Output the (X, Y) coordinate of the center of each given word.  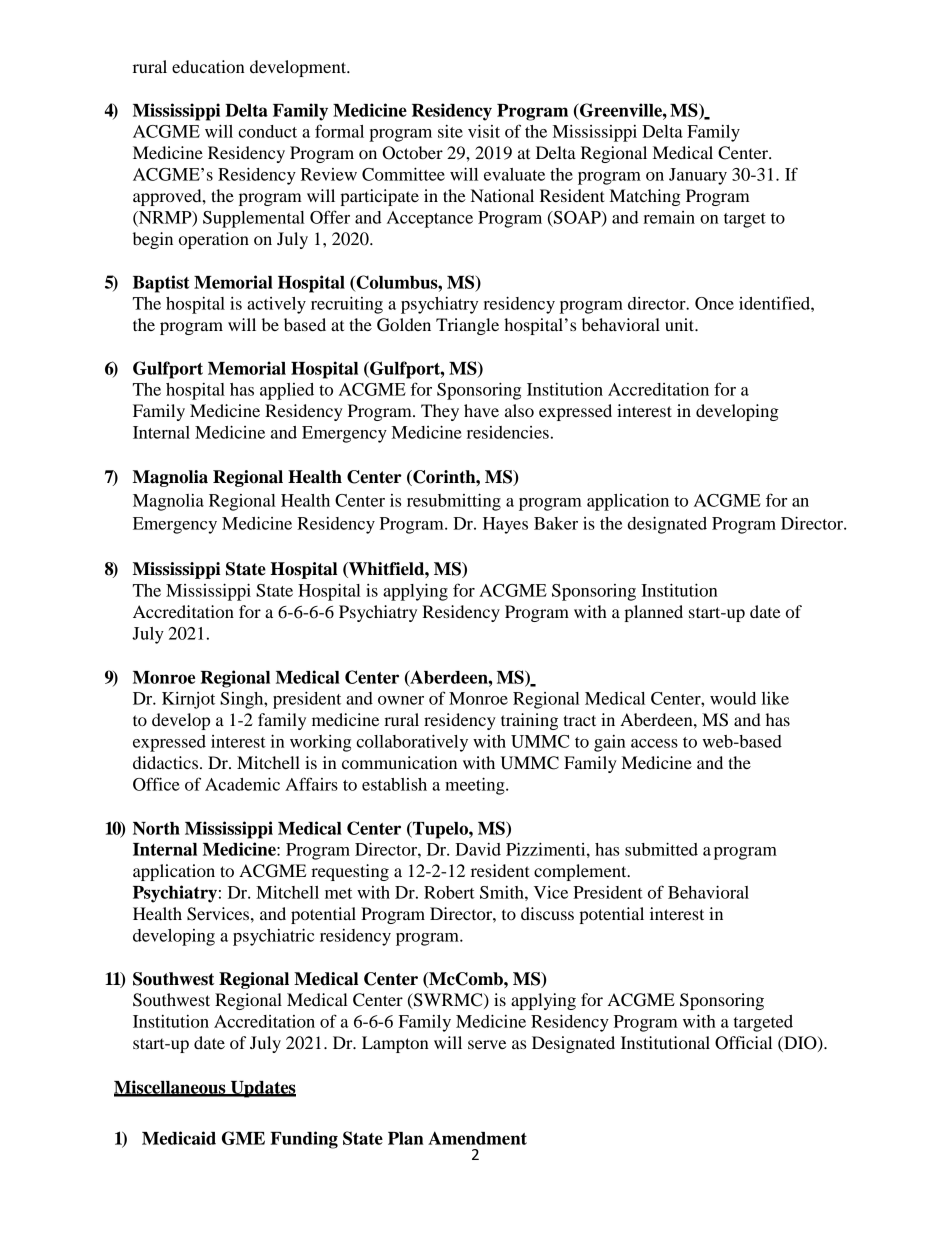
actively (276, 305)
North (156, 828)
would (733, 698)
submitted (661, 849)
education (208, 66)
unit (680, 324)
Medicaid (179, 1138)
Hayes (505, 525)
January (698, 176)
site (450, 131)
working (320, 743)
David (478, 849)
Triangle (467, 326)
